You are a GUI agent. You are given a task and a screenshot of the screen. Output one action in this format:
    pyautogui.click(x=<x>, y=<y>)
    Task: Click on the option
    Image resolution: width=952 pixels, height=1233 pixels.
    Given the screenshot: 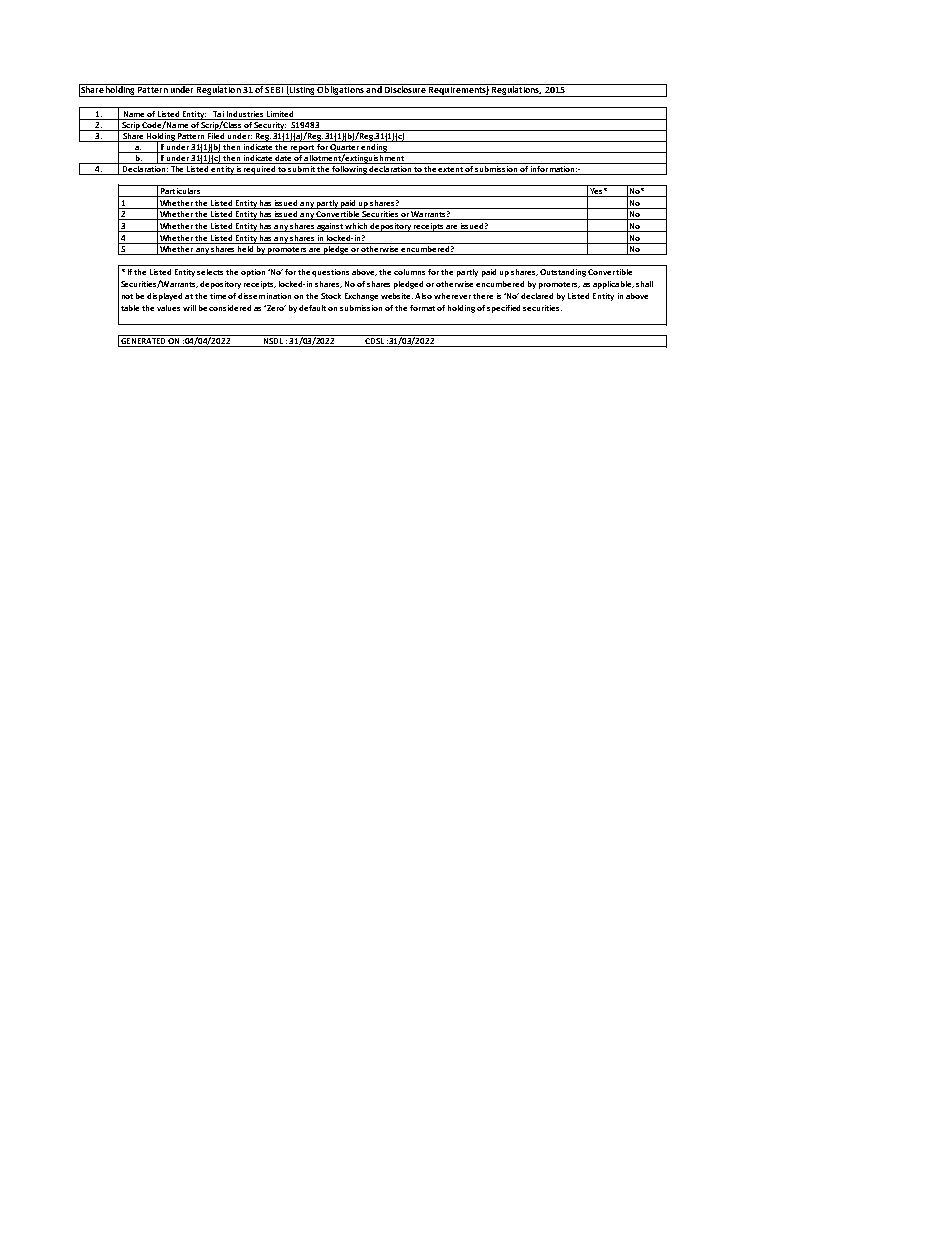 What is the action you would take?
    pyautogui.click(x=253, y=273)
